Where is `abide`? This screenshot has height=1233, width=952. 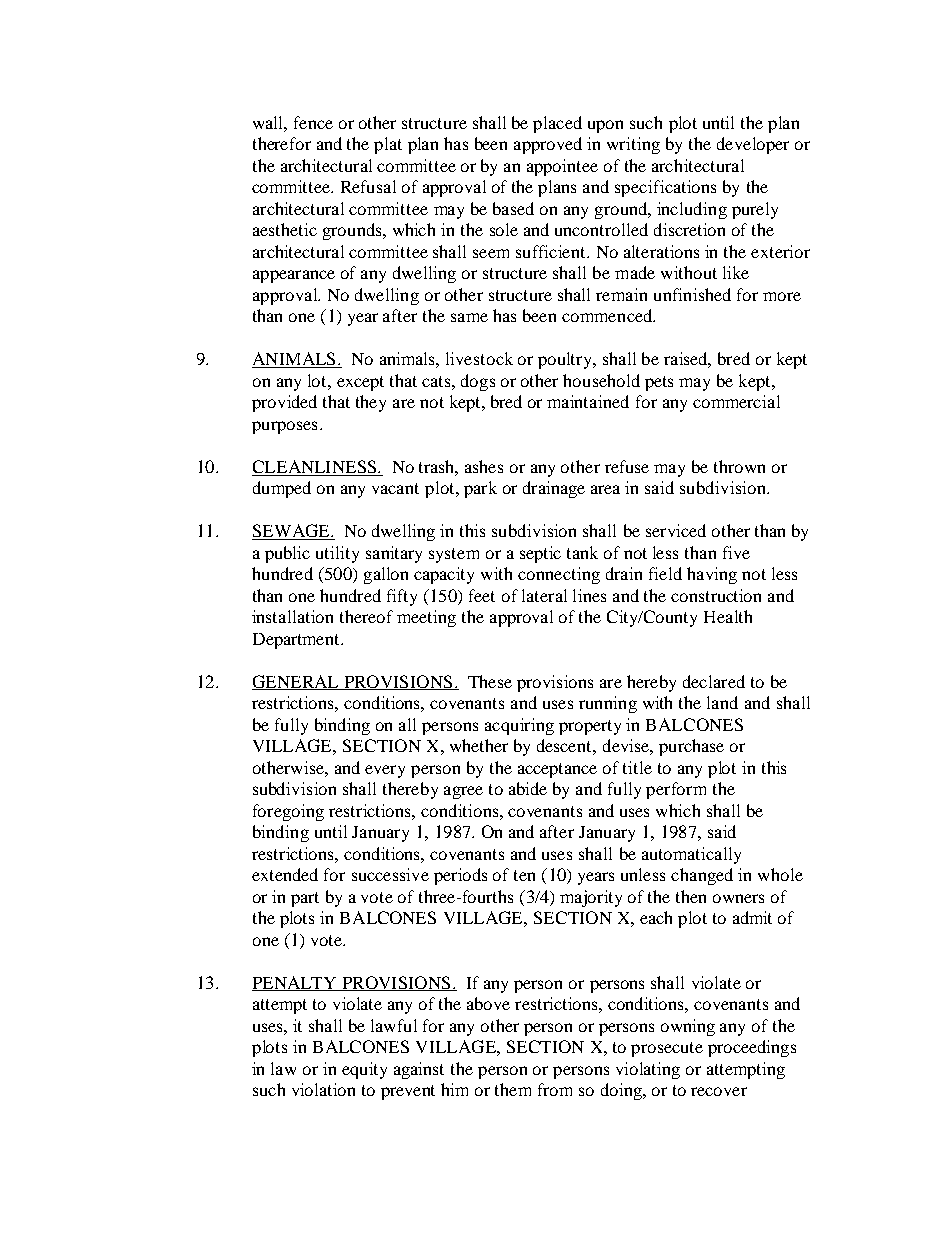
abide is located at coordinates (528, 788).
